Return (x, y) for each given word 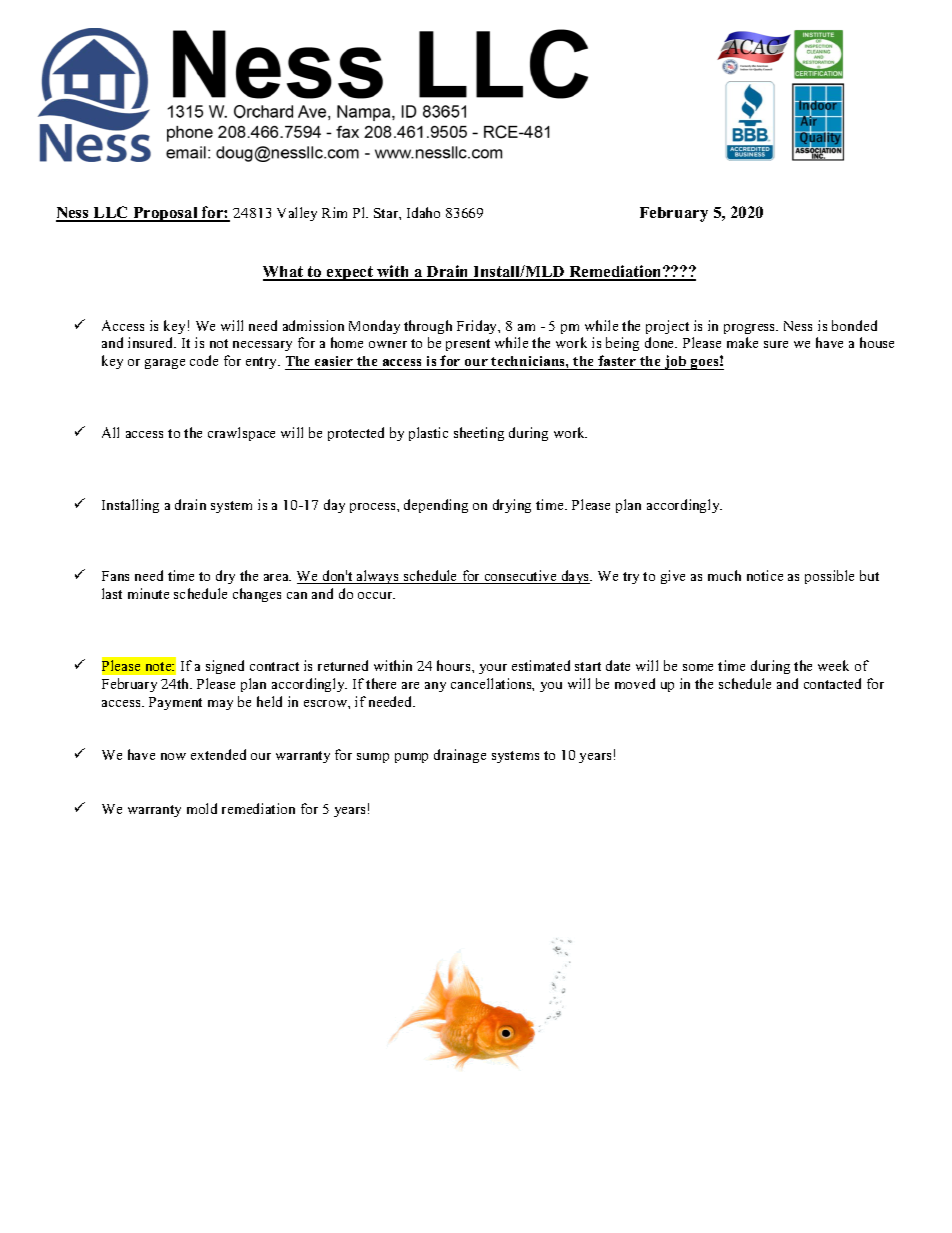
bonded (854, 325)
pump (411, 758)
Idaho (423, 212)
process (374, 508)
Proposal (165, 214)
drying (512, 506)
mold (202, 808)
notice (765, 575)
